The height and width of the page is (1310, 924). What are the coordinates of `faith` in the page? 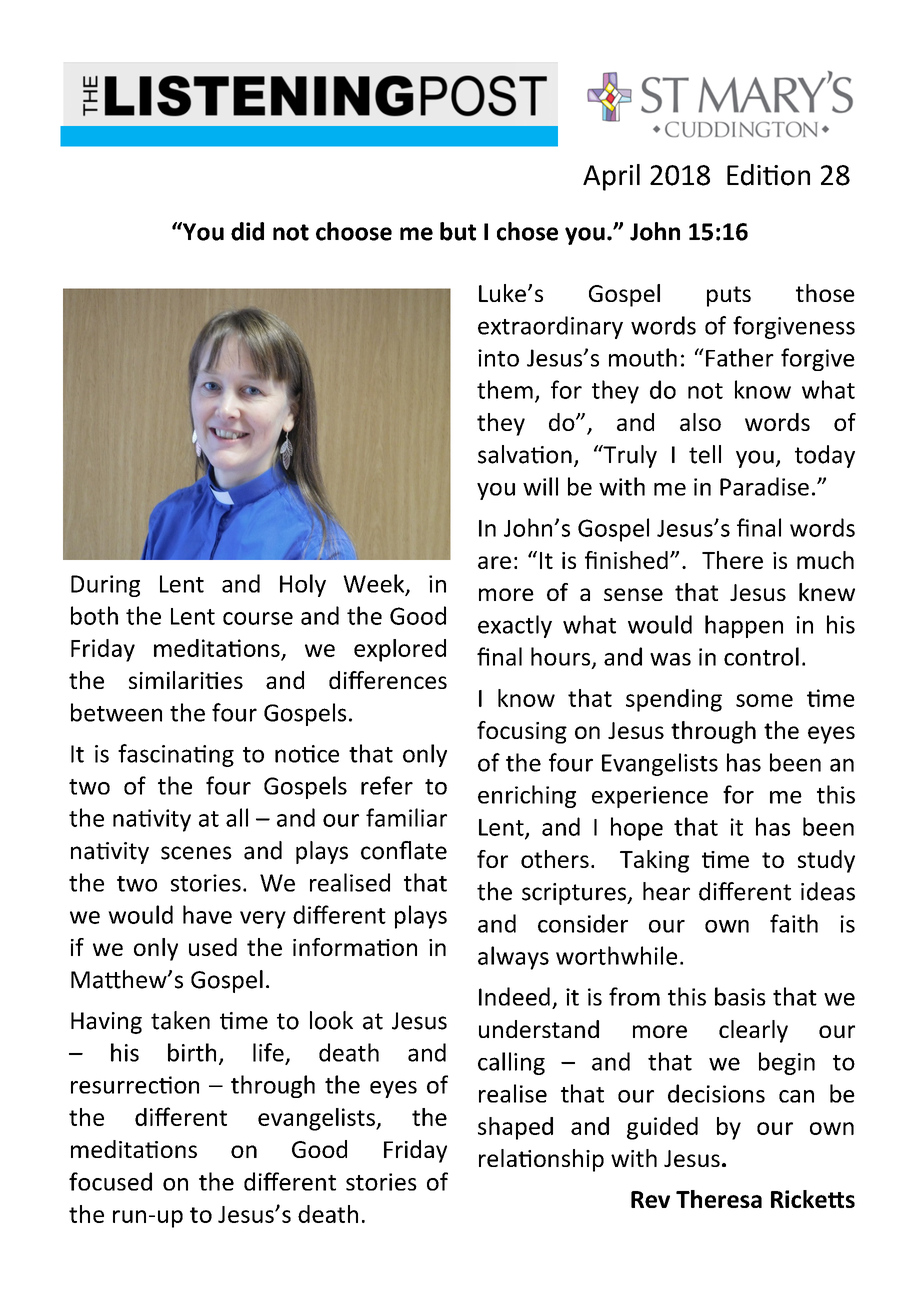 It's located at (794, 923).
